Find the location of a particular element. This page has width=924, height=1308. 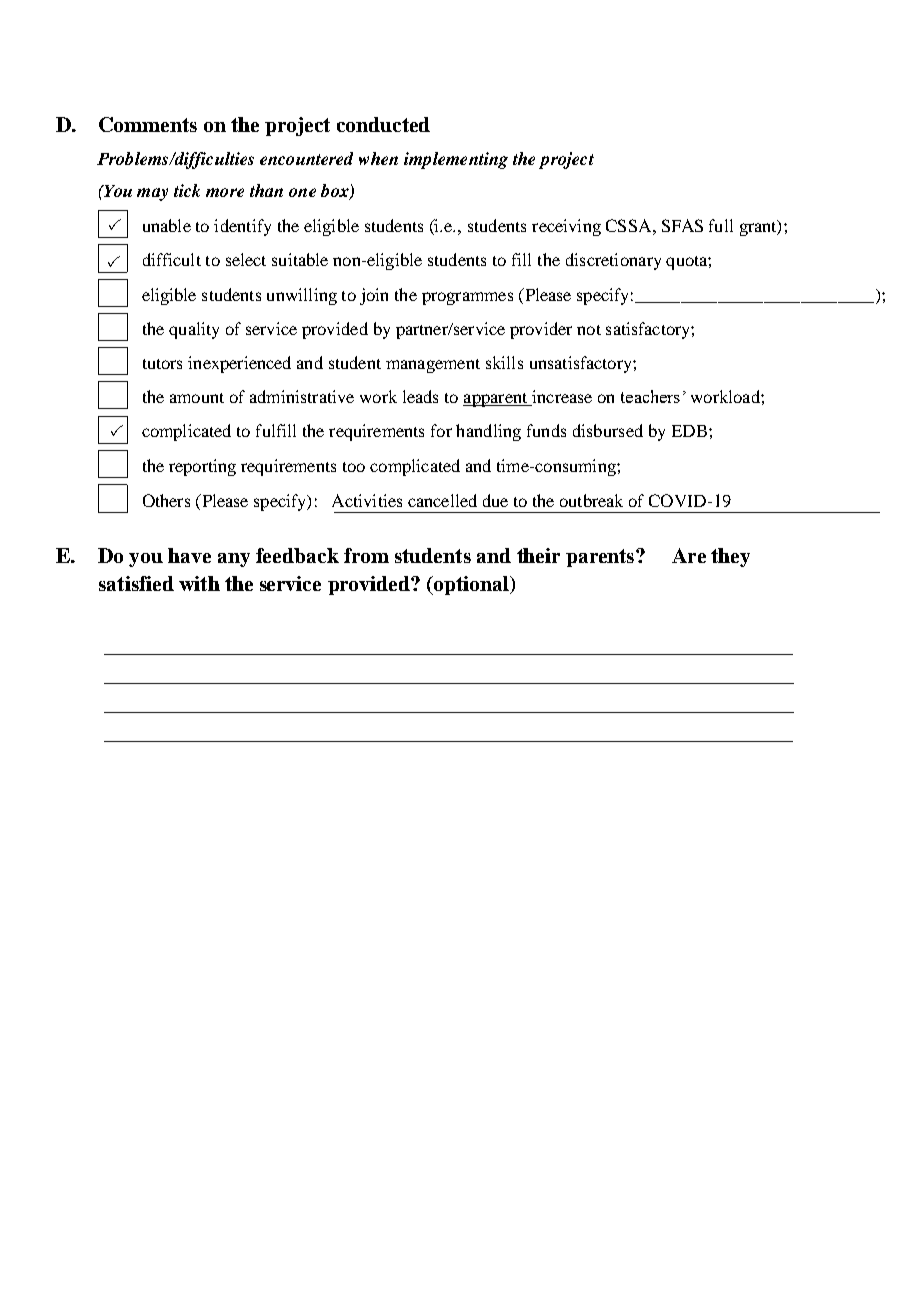

inexperienced is located at coordinates (239, 364).
